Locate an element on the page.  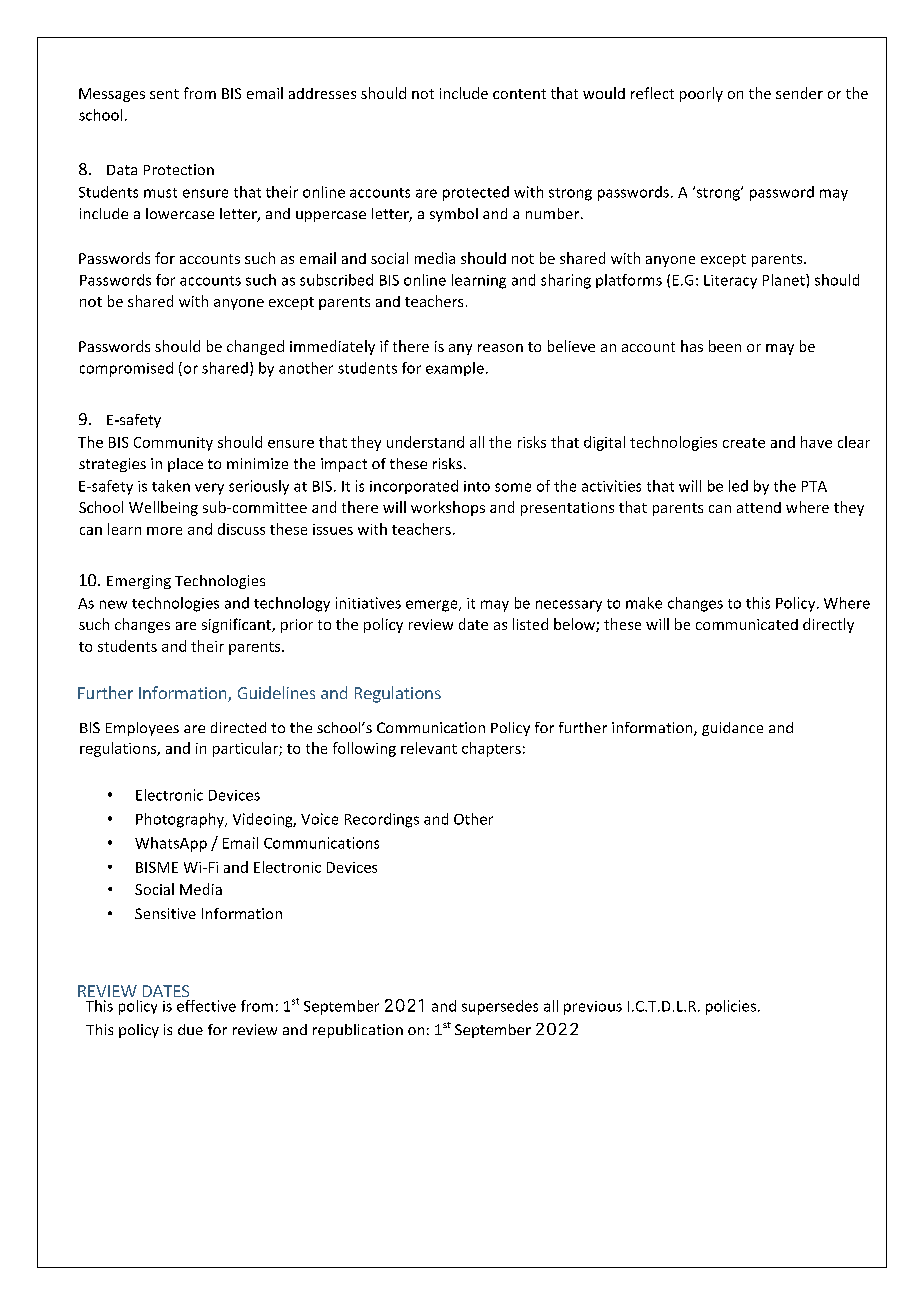
policies is located at coordinates (731, 1007).
